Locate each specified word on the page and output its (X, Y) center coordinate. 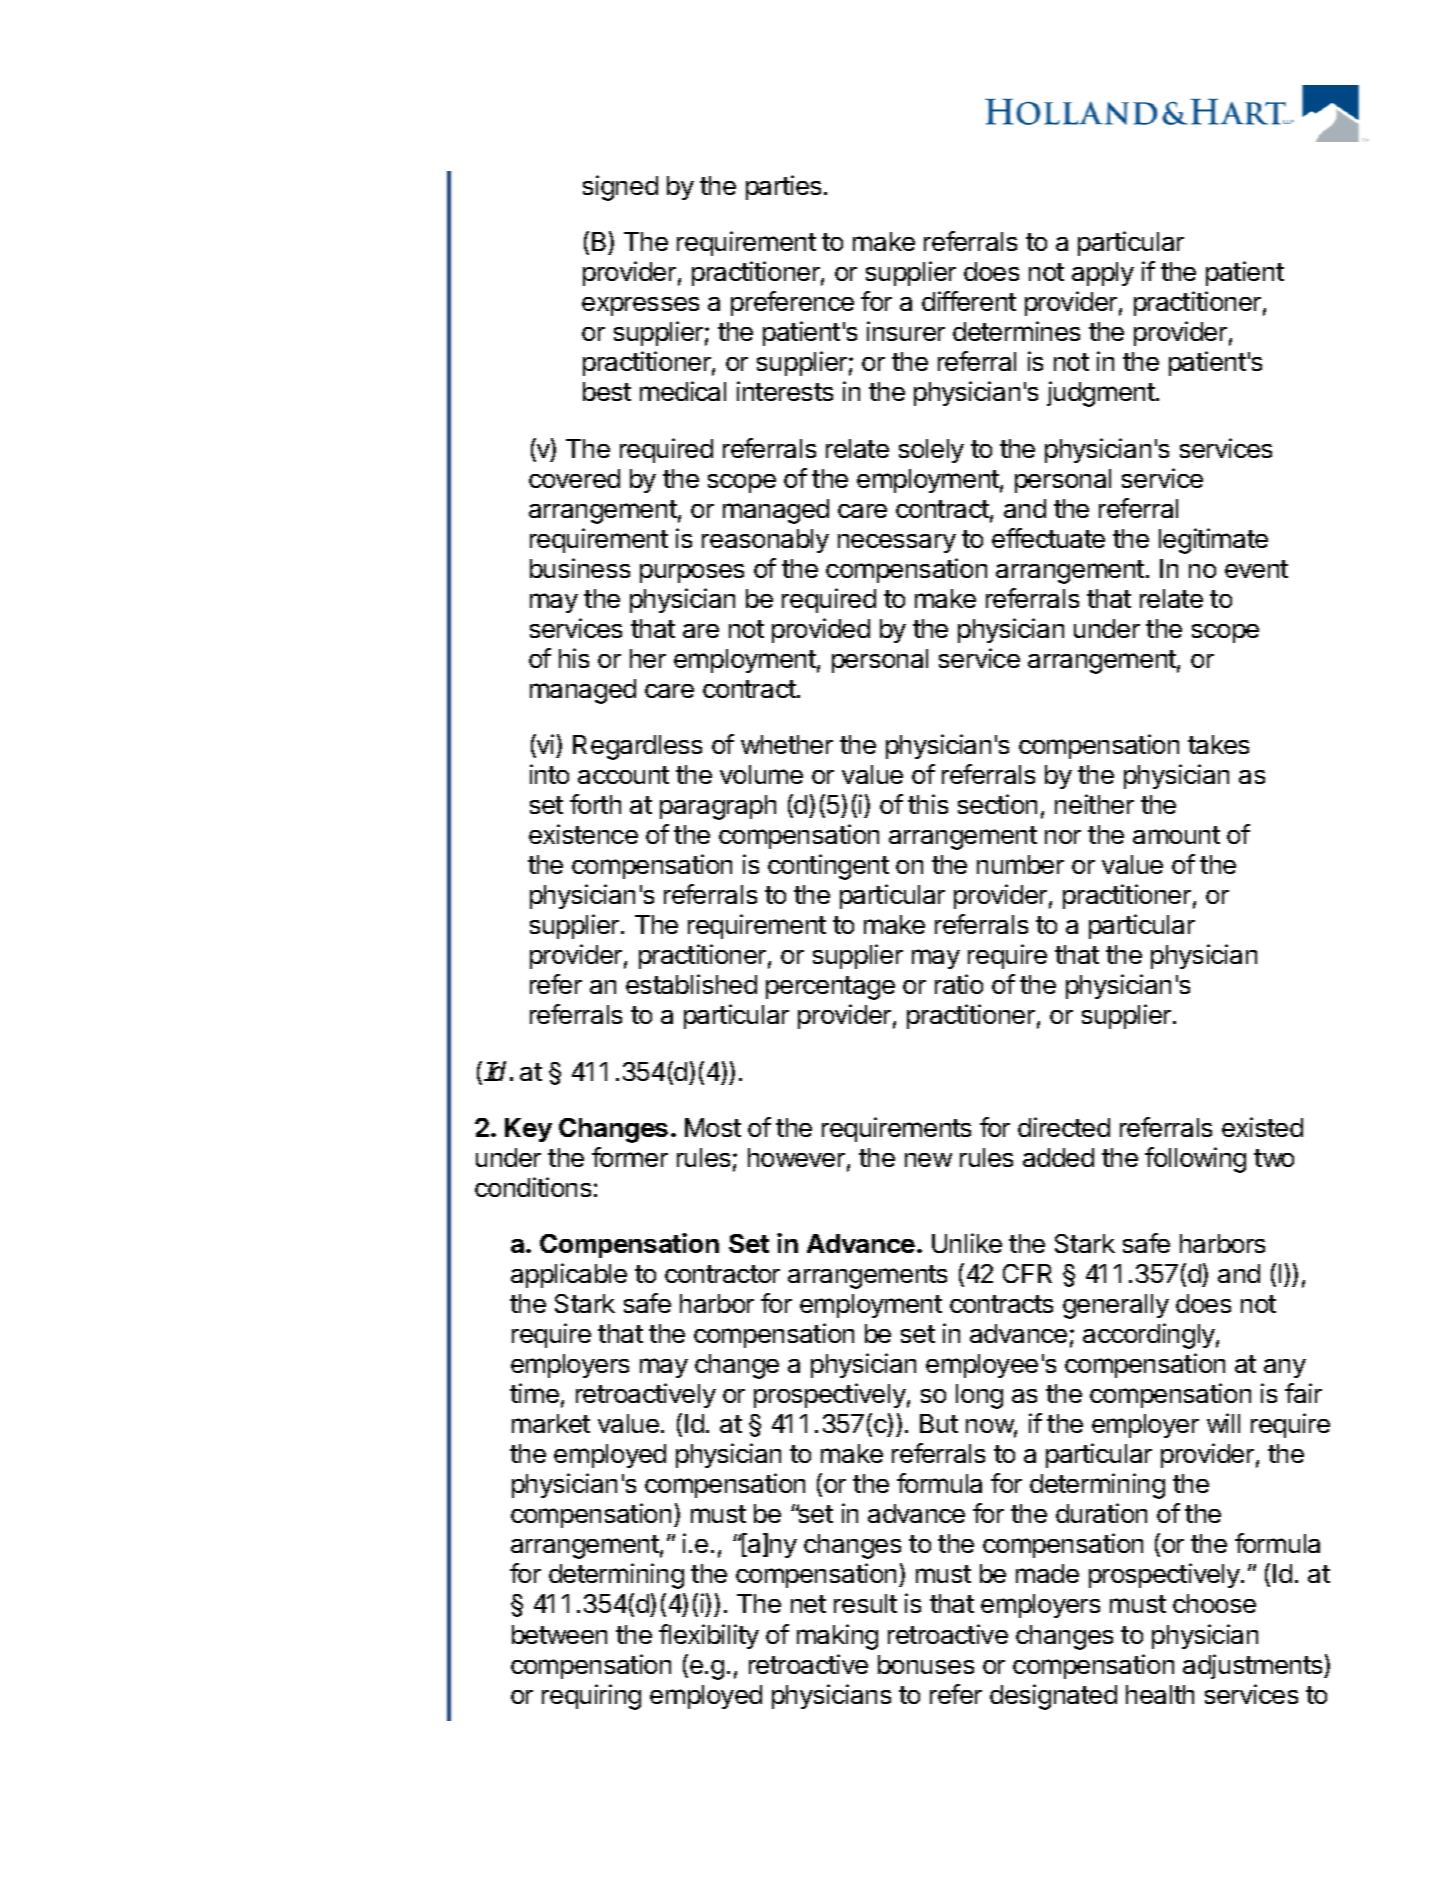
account (623, 775)
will (1223, 1423)
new (928, 1160)
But (939, 1423)
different (969, 301)
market (551, 1423)
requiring (591, 1697)
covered (574, 478)
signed (620, 188)
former (630, 1157)
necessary (897, 543)
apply (1103, 274)
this (928, 804)
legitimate (1213, 541)
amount (1176, 835)
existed (1262, 1127)
